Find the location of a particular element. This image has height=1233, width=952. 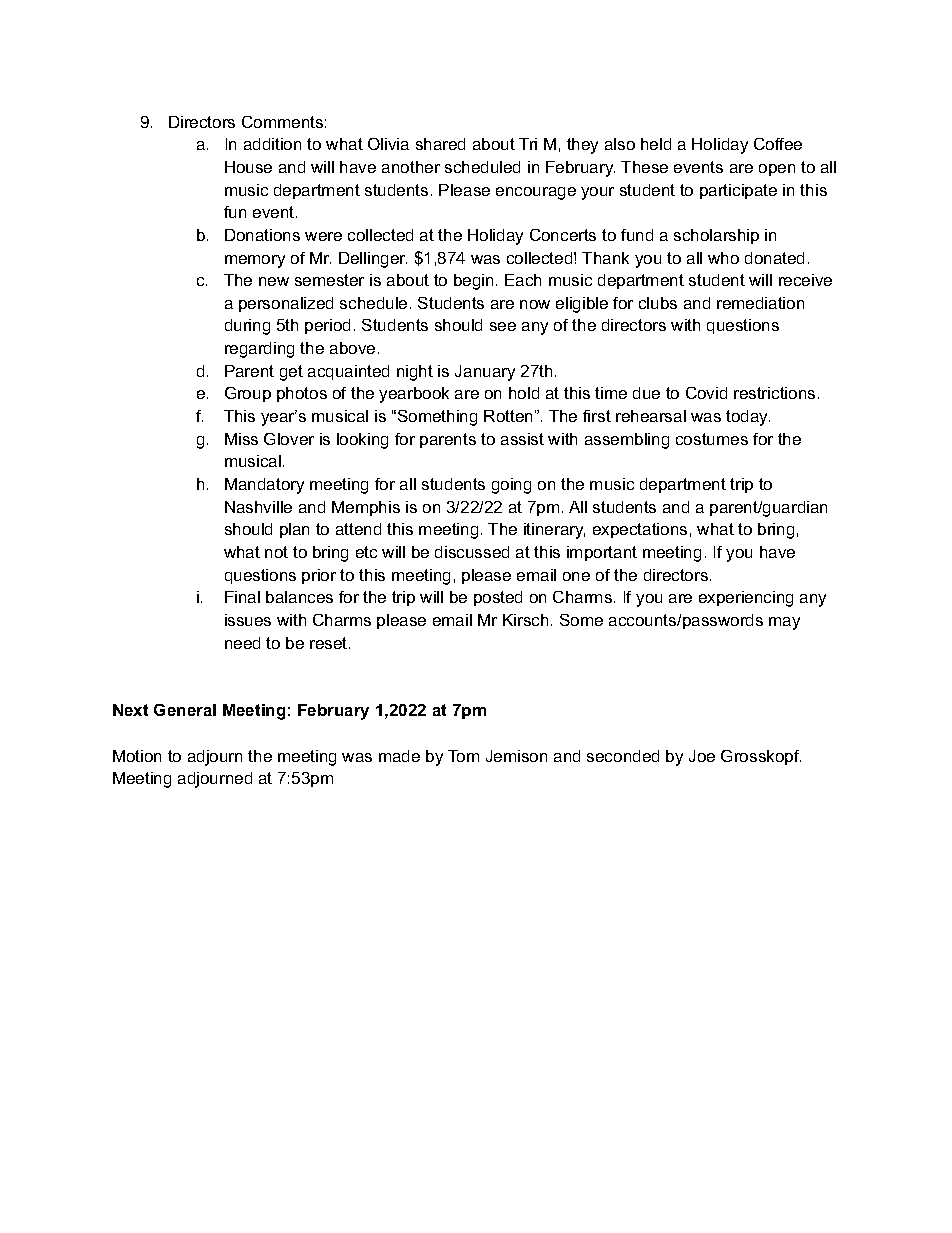

General is located at coordinates (185, 710).
